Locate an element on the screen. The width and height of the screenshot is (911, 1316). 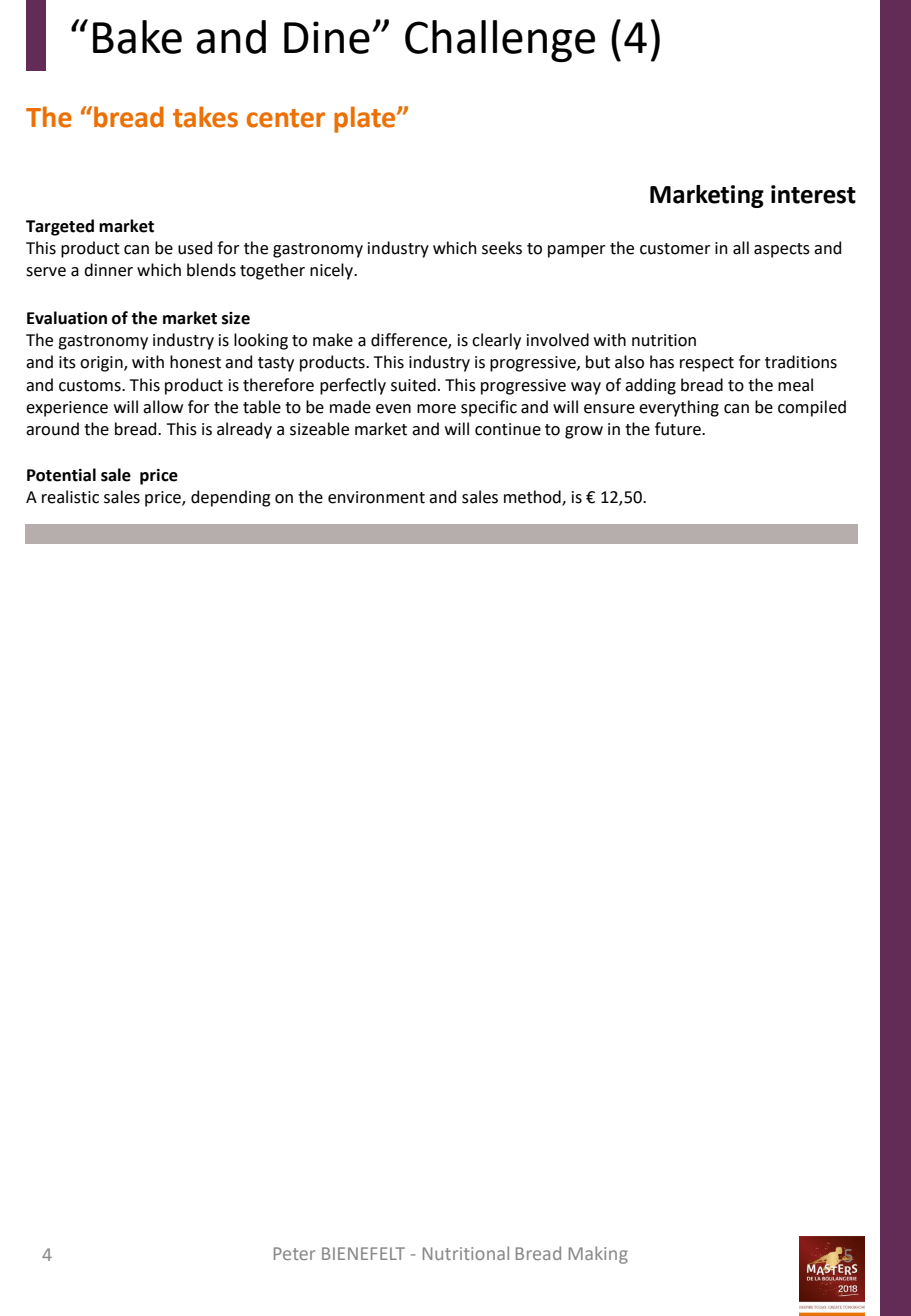
environment is located at coordinates (376, 497).
